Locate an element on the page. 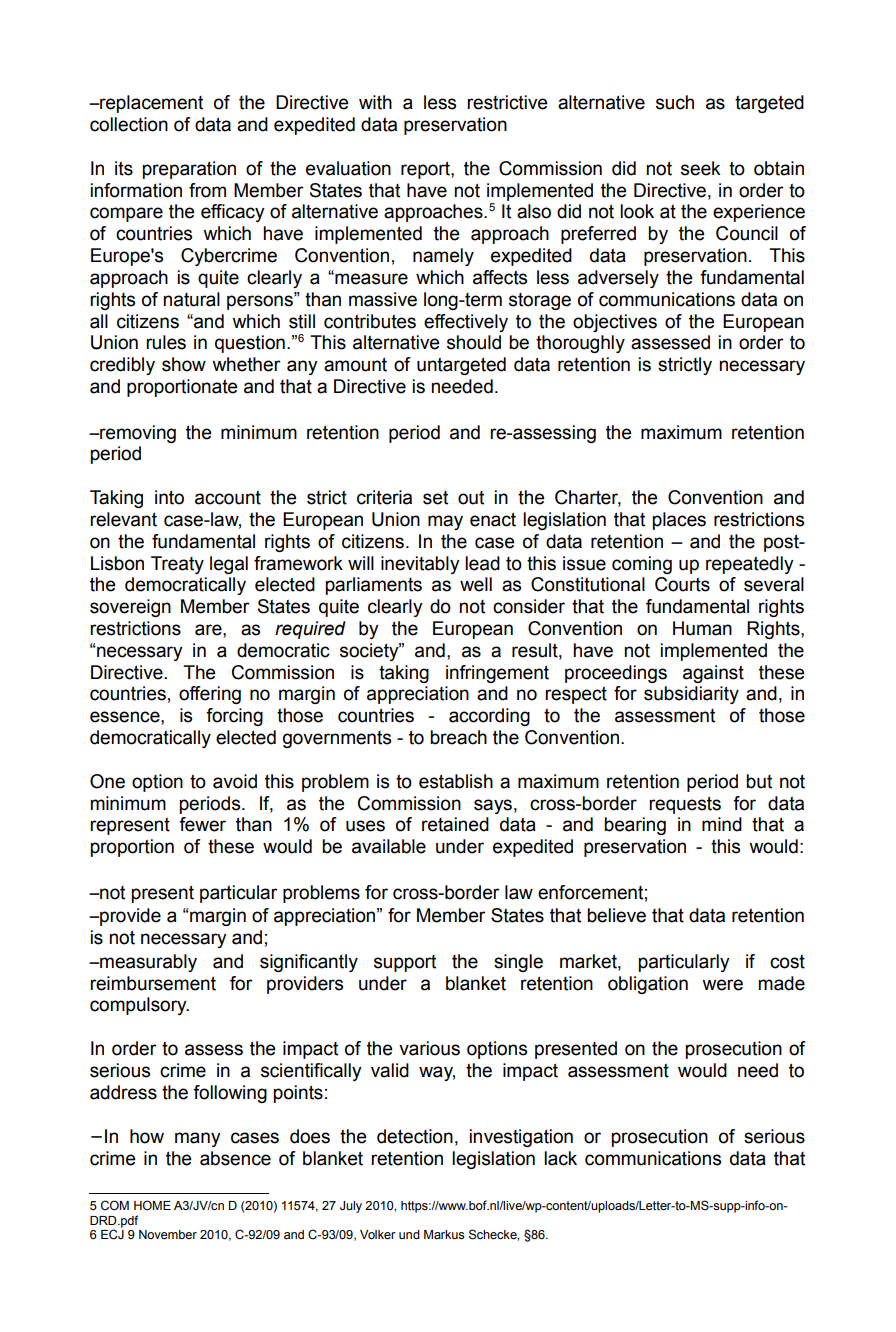 The width and height of the image is (896, 1332). seek is located at coordinates (701, 168).
